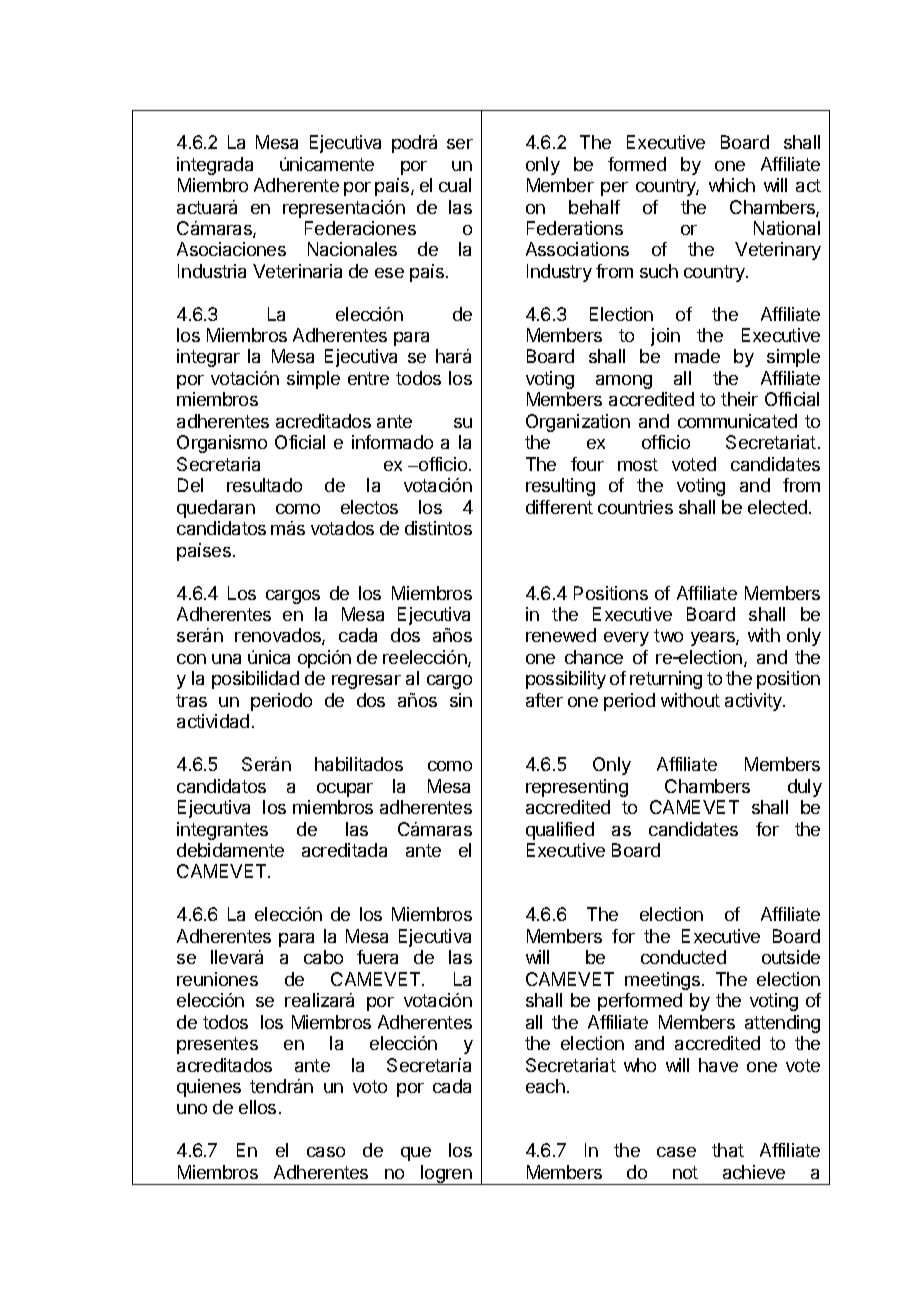 The image size is (924, 1309). I want to click on una, so click(226, 659).
